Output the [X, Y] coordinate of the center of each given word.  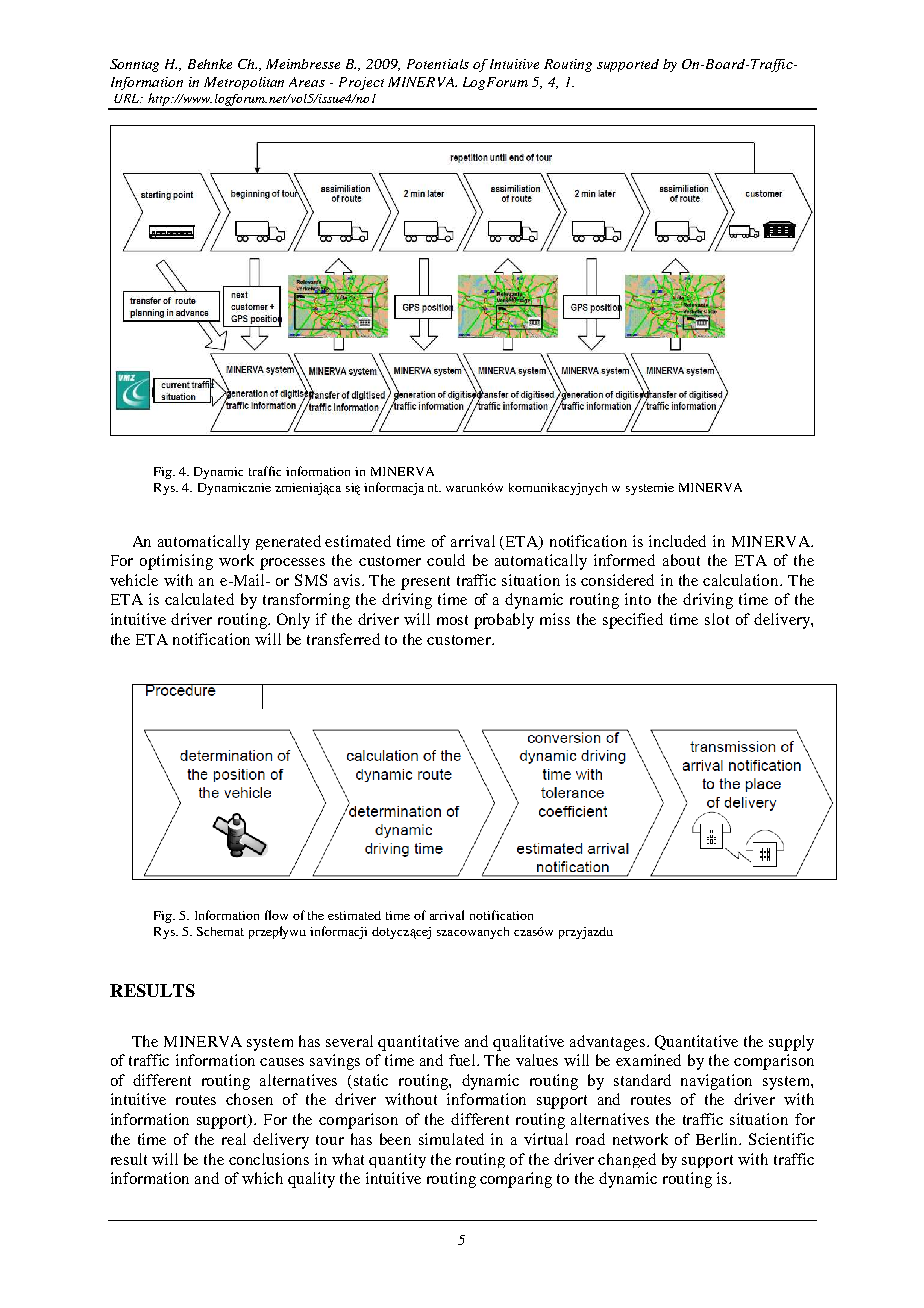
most [452, 620]
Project [361, 83]
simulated [451, 1139]
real [234, 1139]
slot [717, 619]
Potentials [438, 64]
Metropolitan [244, 83]
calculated [199, 599]
